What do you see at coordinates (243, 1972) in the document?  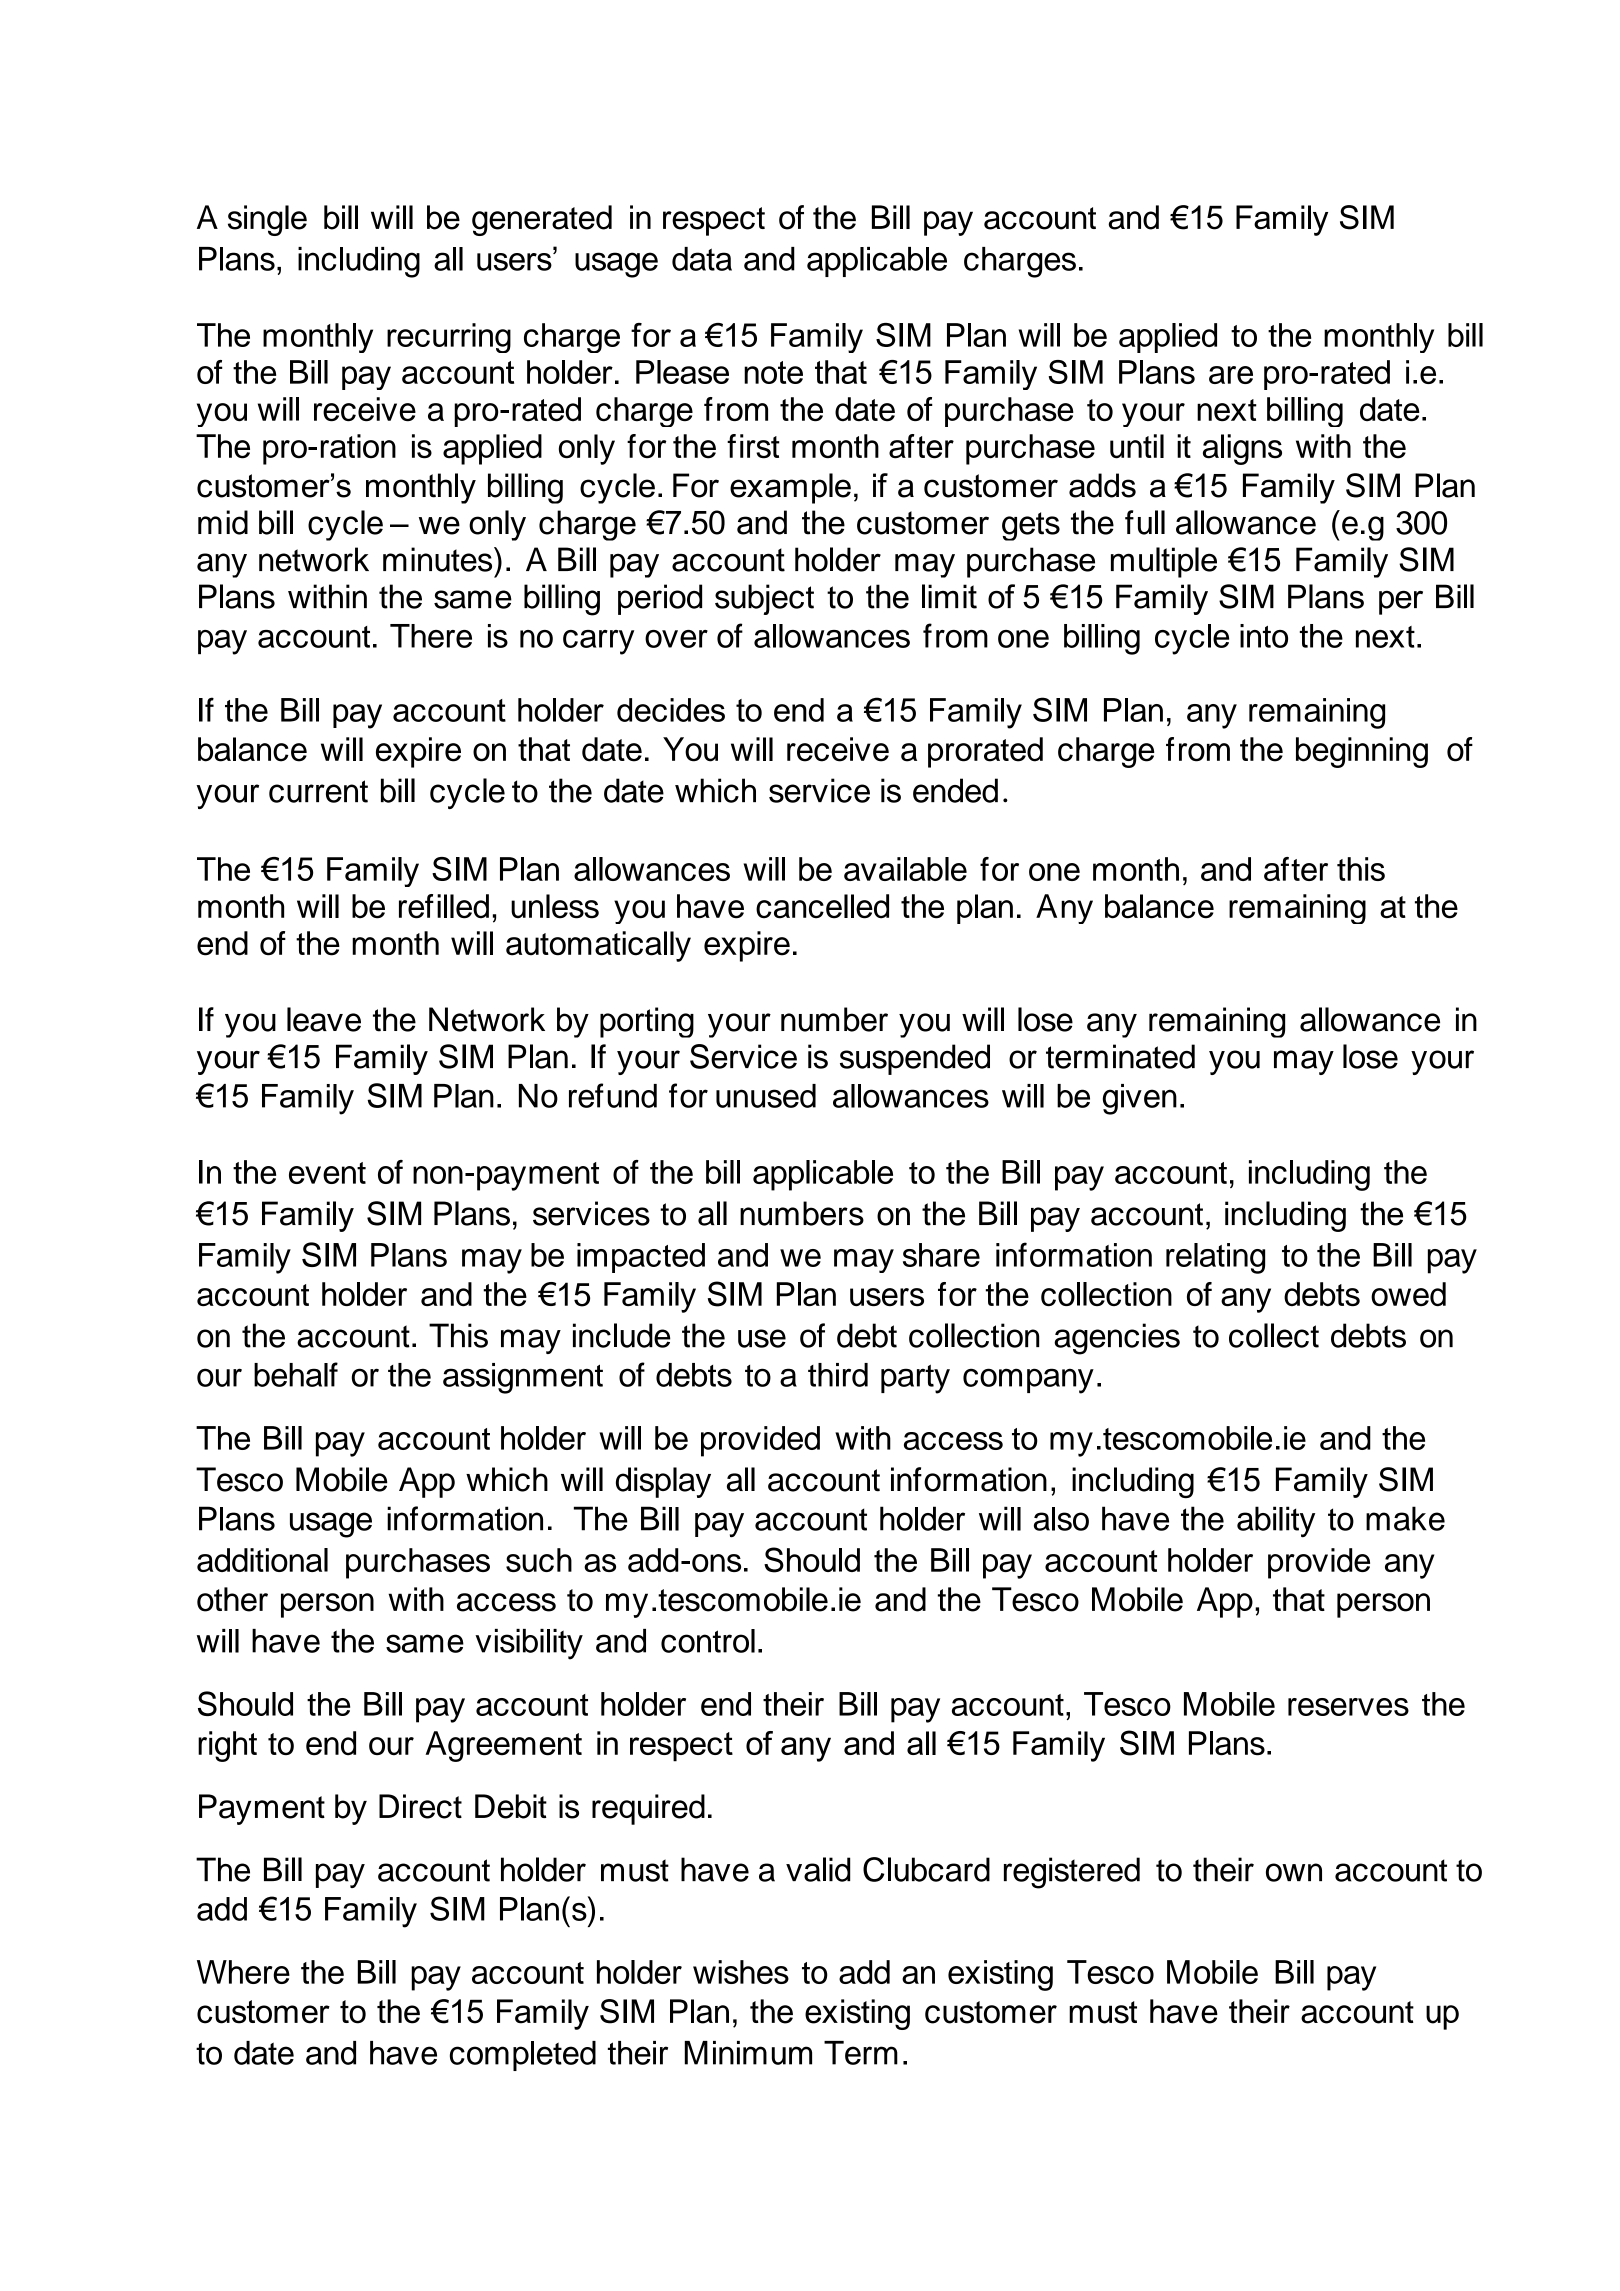 I see `Where` at bounding box center [243, 1972].
